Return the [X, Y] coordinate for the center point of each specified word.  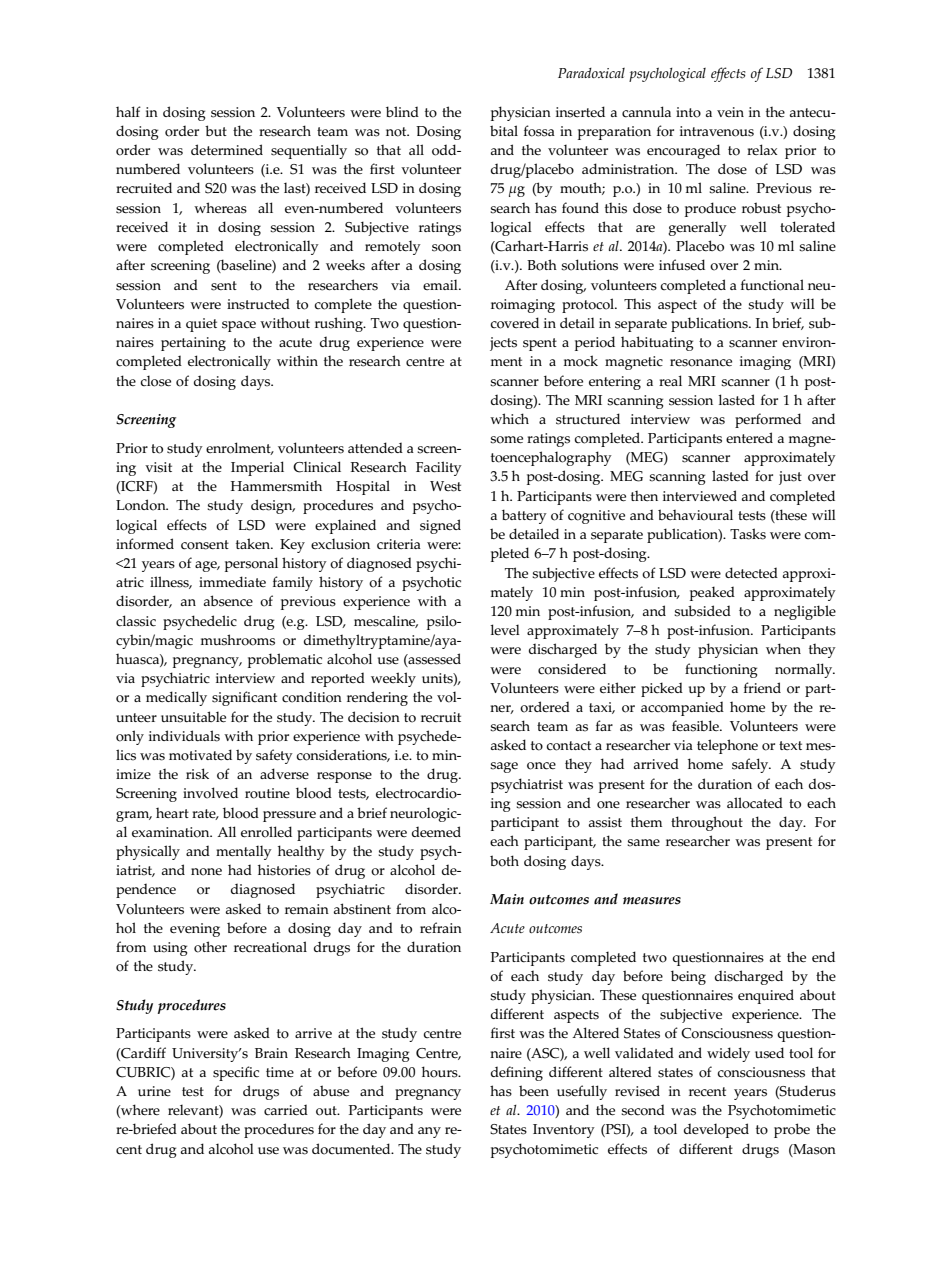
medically [176, 698]
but [216, 130]
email [441, 284]
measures [652, 901]
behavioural [695, 515]
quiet [201, 325]
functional [772, 285]
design [273, 506]
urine [154, 1091]
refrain [441, 927]
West [445, 486]
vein [730, 112]
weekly [393, 679]
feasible [696, 726]
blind [402, 111]
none [206, 872]
